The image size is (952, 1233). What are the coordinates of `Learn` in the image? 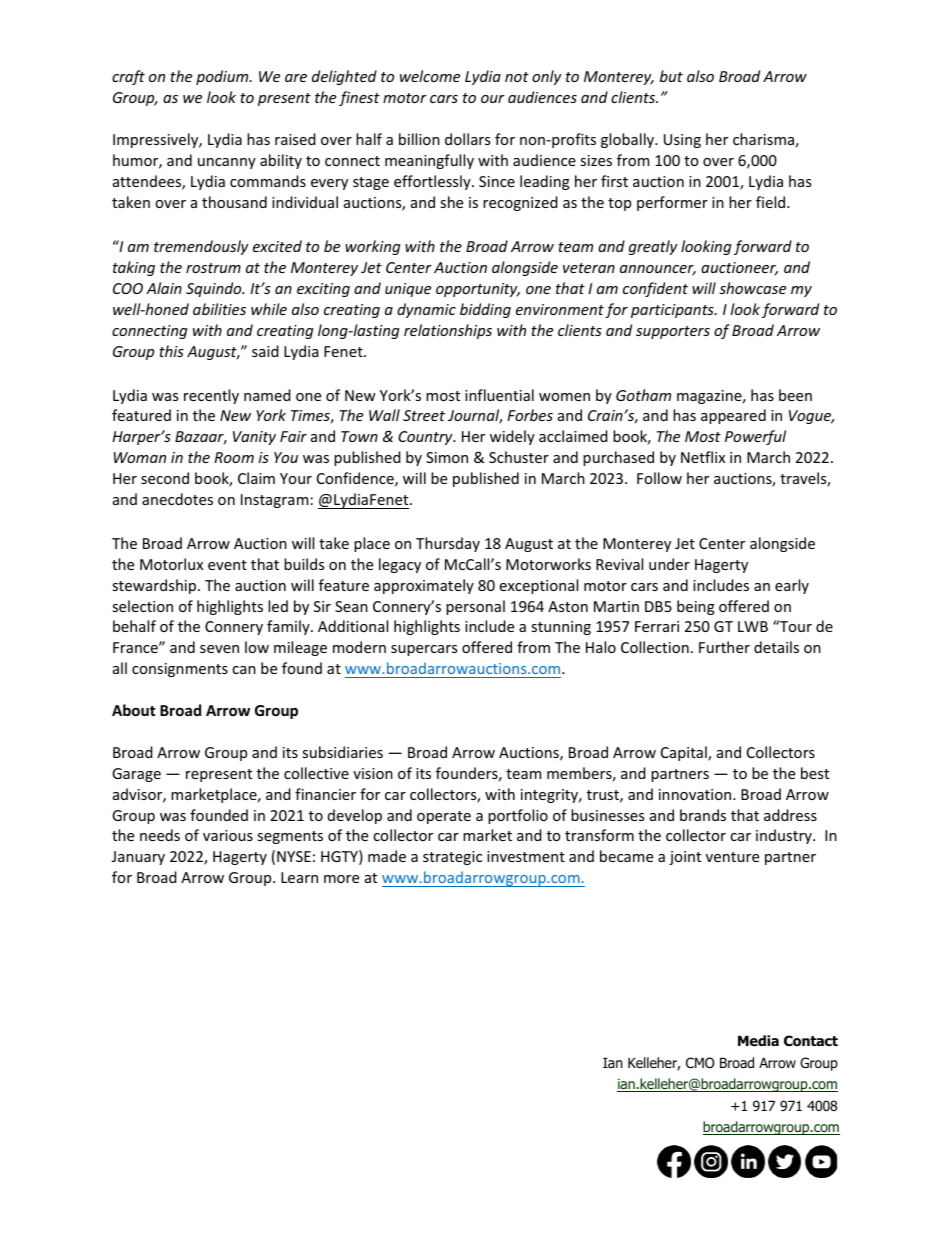 It's located at (299, 877).
